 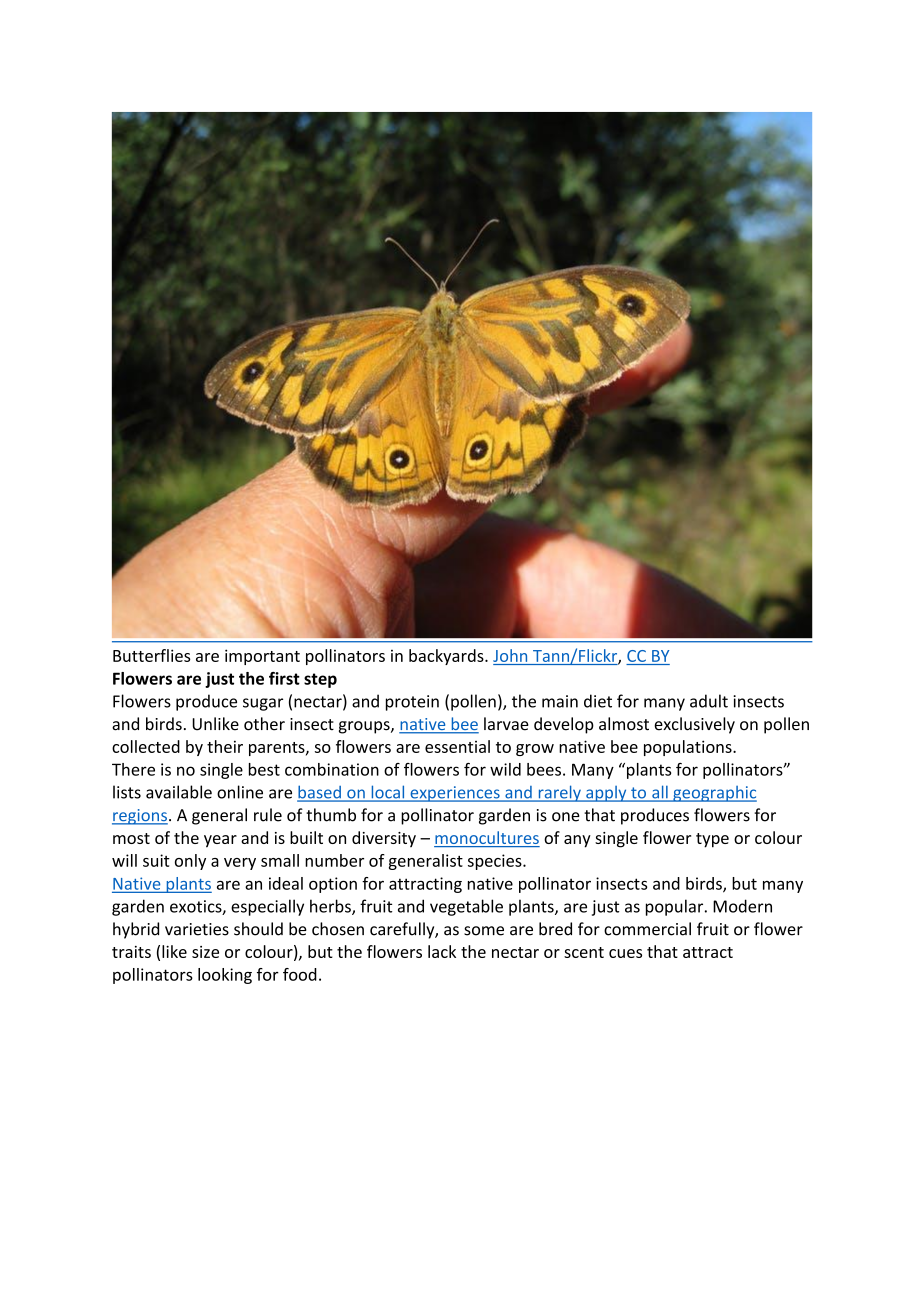 I want to click on adult, so click(x=709, y=701).
